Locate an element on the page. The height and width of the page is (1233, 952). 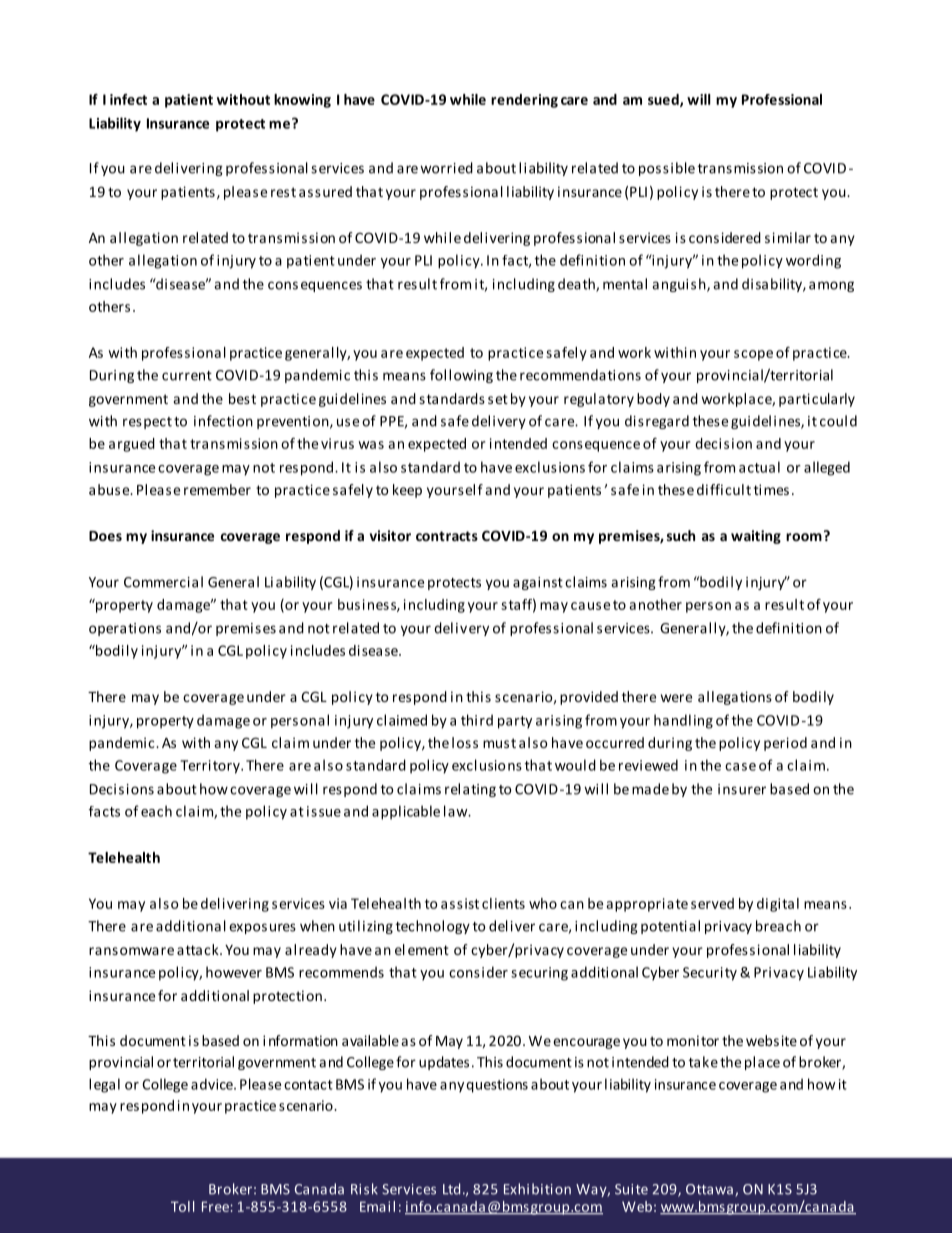
Ottawa is located at coordinates (709, 1189).
